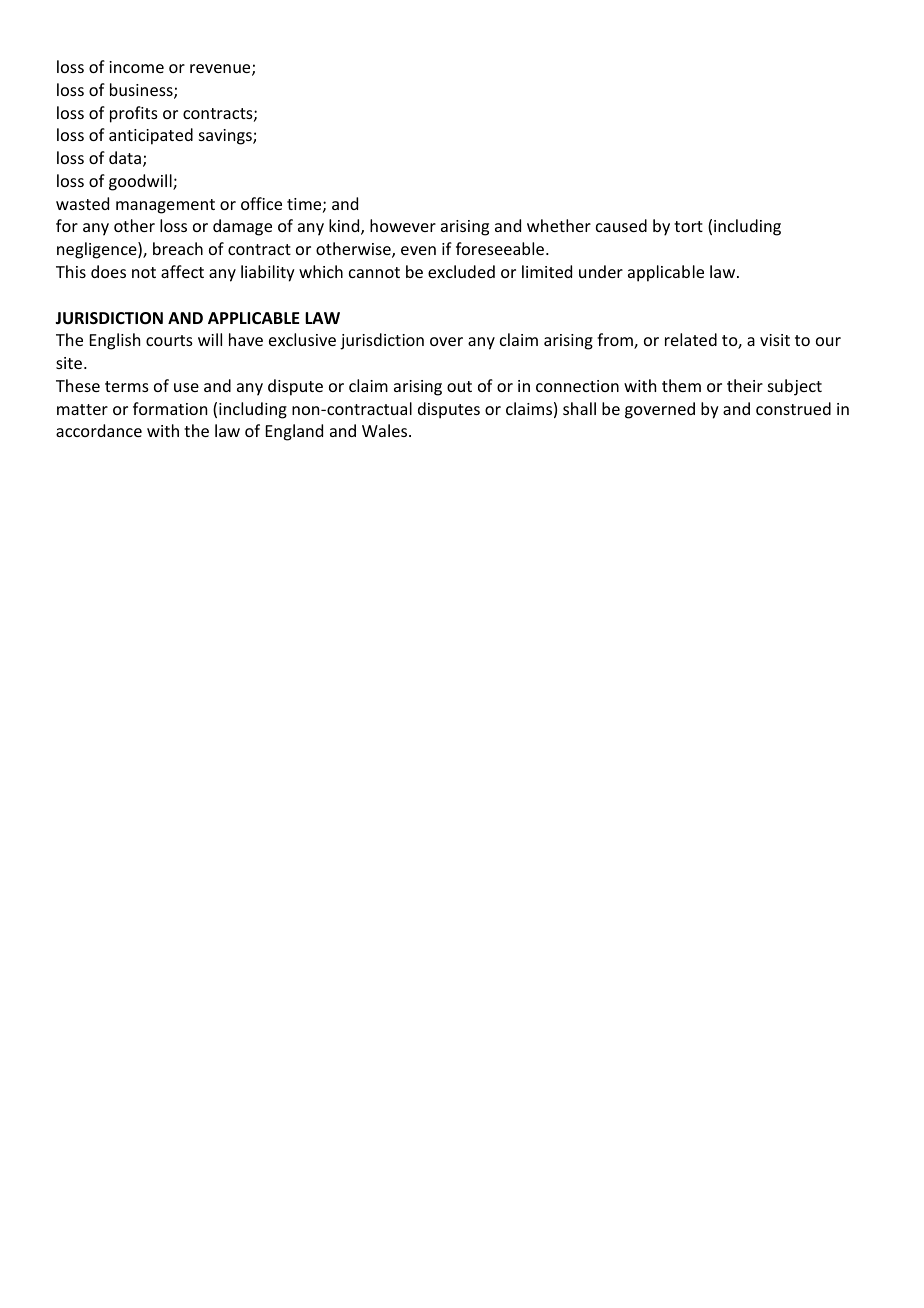  What do you see at coordinates (691, 339) in the image?
I see `related` at bounding box center [691, 339].
